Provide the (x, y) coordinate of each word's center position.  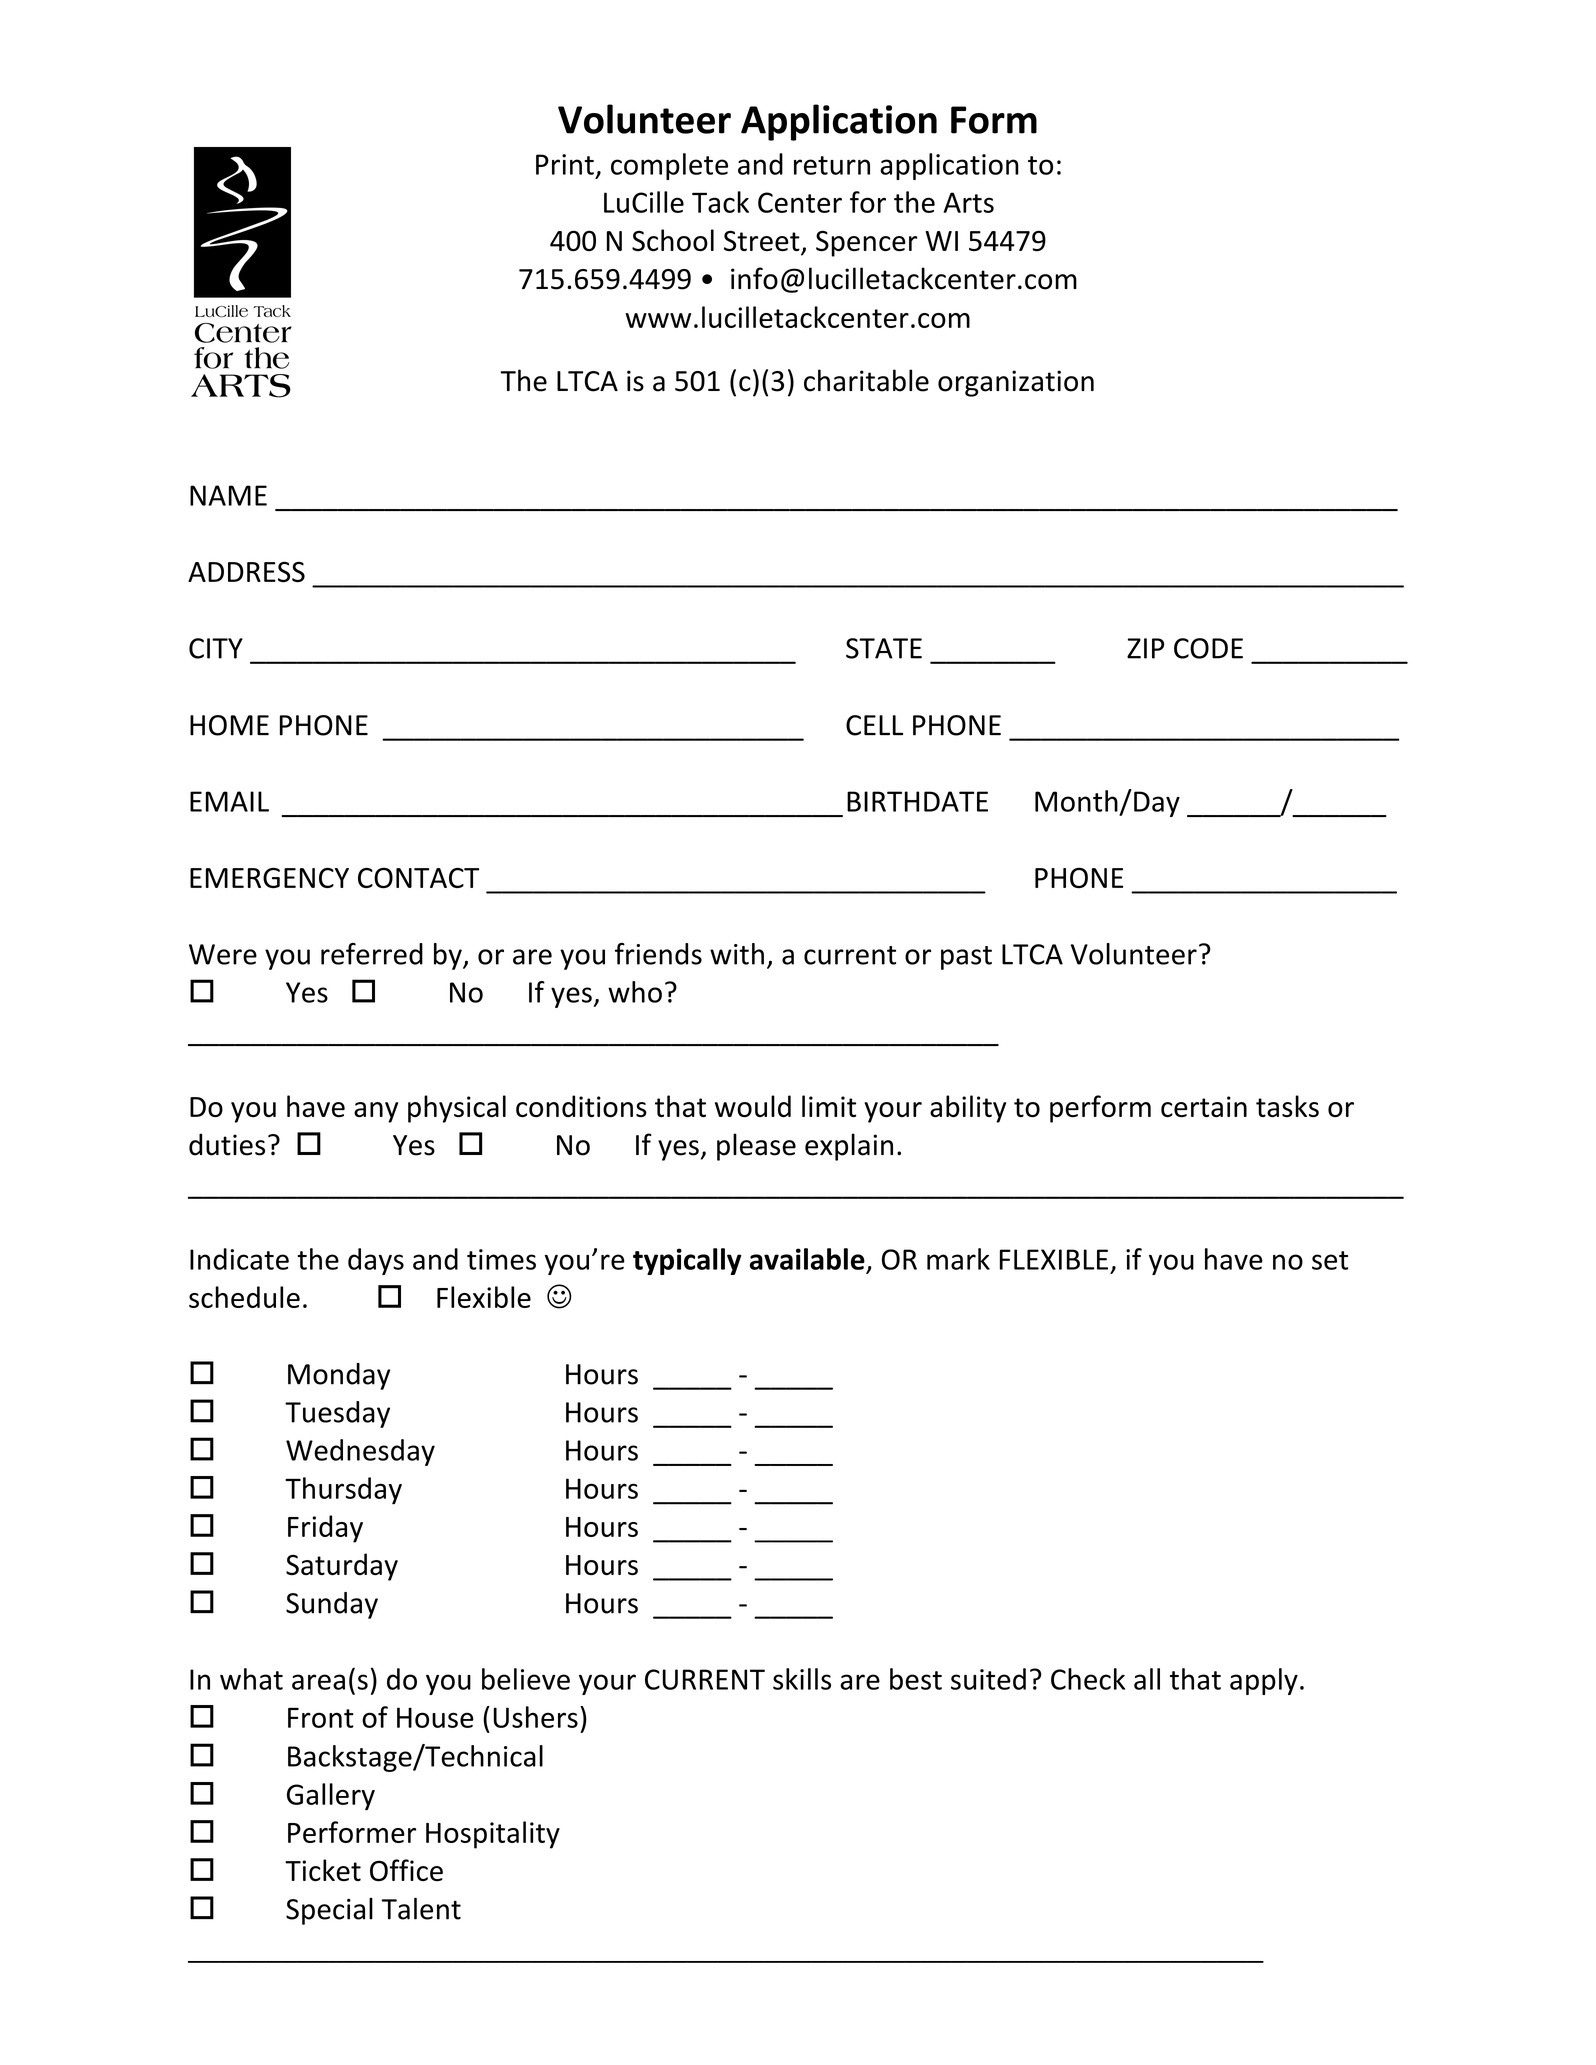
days (376, 1261)
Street (763, 242)
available (807, 1259)
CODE (1208, 648)
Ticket (323, 1870)
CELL (874, 725)
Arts (968, 202)
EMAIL (229, 801)
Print (565, 164)
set (1330, 1260)
